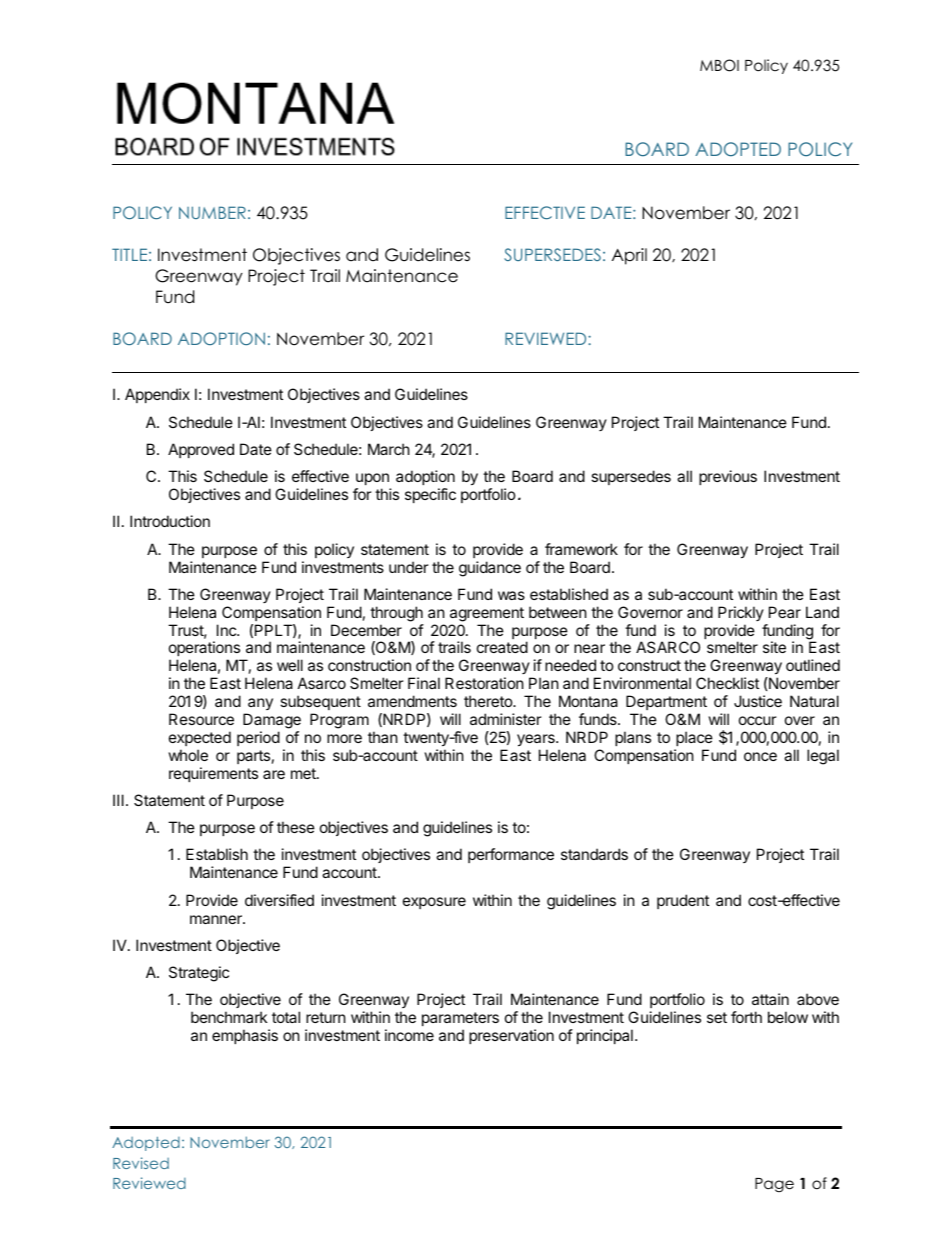  Describe the element at coordinates (490, 569) in the screenshot. I see `guidance` at that location.
